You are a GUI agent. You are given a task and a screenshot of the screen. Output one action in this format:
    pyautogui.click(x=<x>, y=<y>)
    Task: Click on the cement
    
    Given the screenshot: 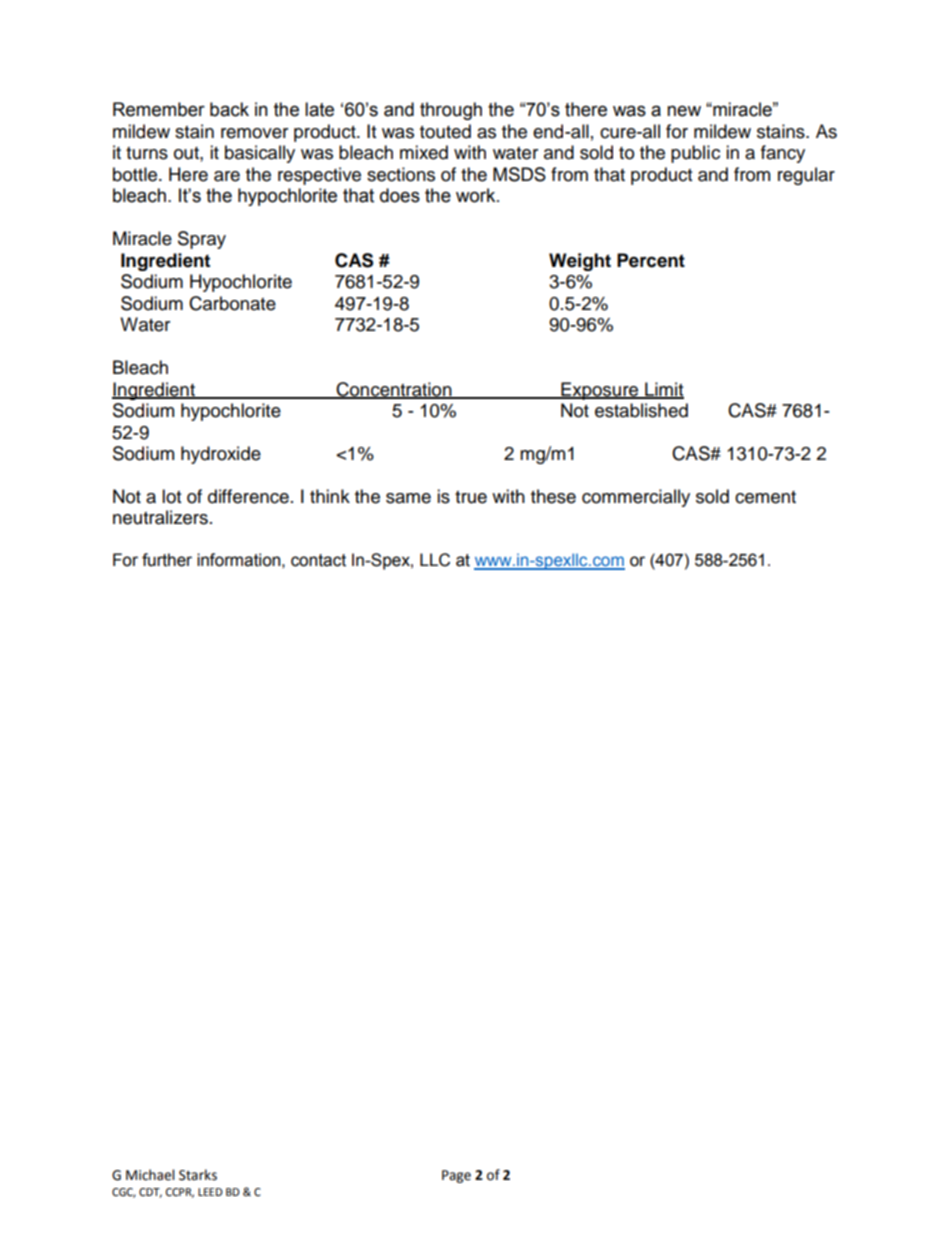 What is the action you would take?
    pyautogui.click(x=765, y=497)
